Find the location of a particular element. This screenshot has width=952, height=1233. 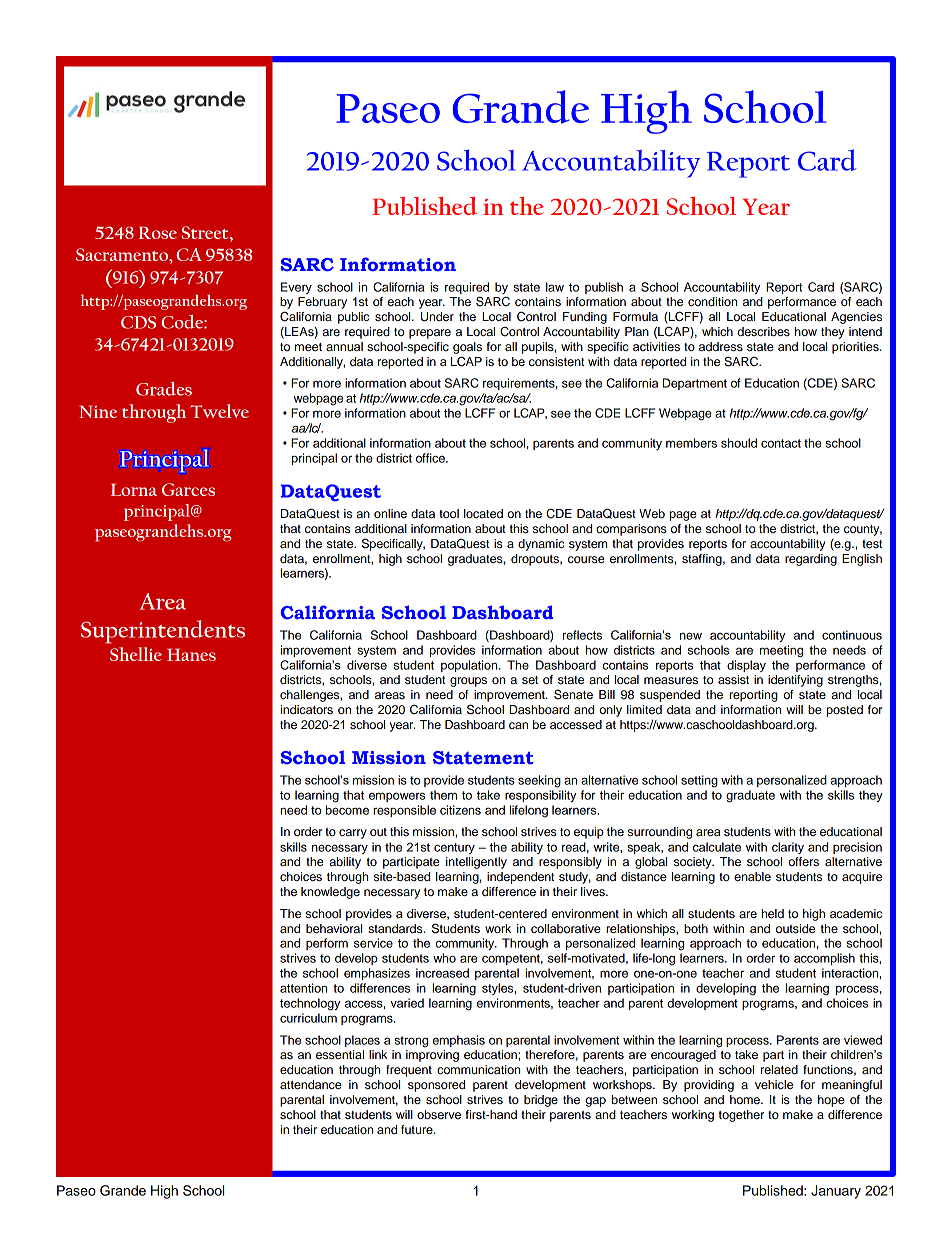

who is located at coordinates (444, 958).
